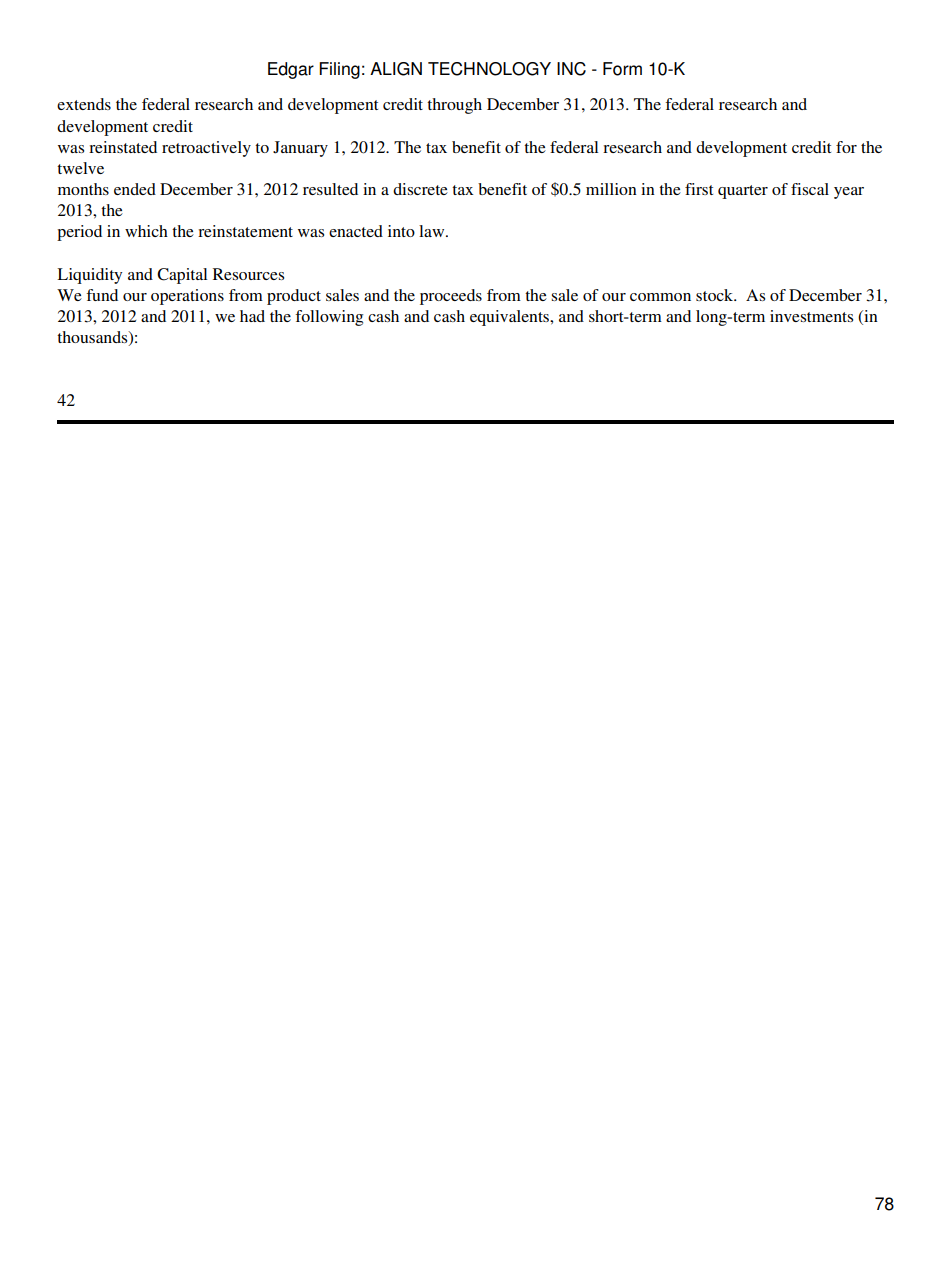 Image resolution: width=952 pixels, height=1268 pixels. What do you see at coordinates (810, 189) in the page?
I see `fiscal` at bounding box center [810, 189].
